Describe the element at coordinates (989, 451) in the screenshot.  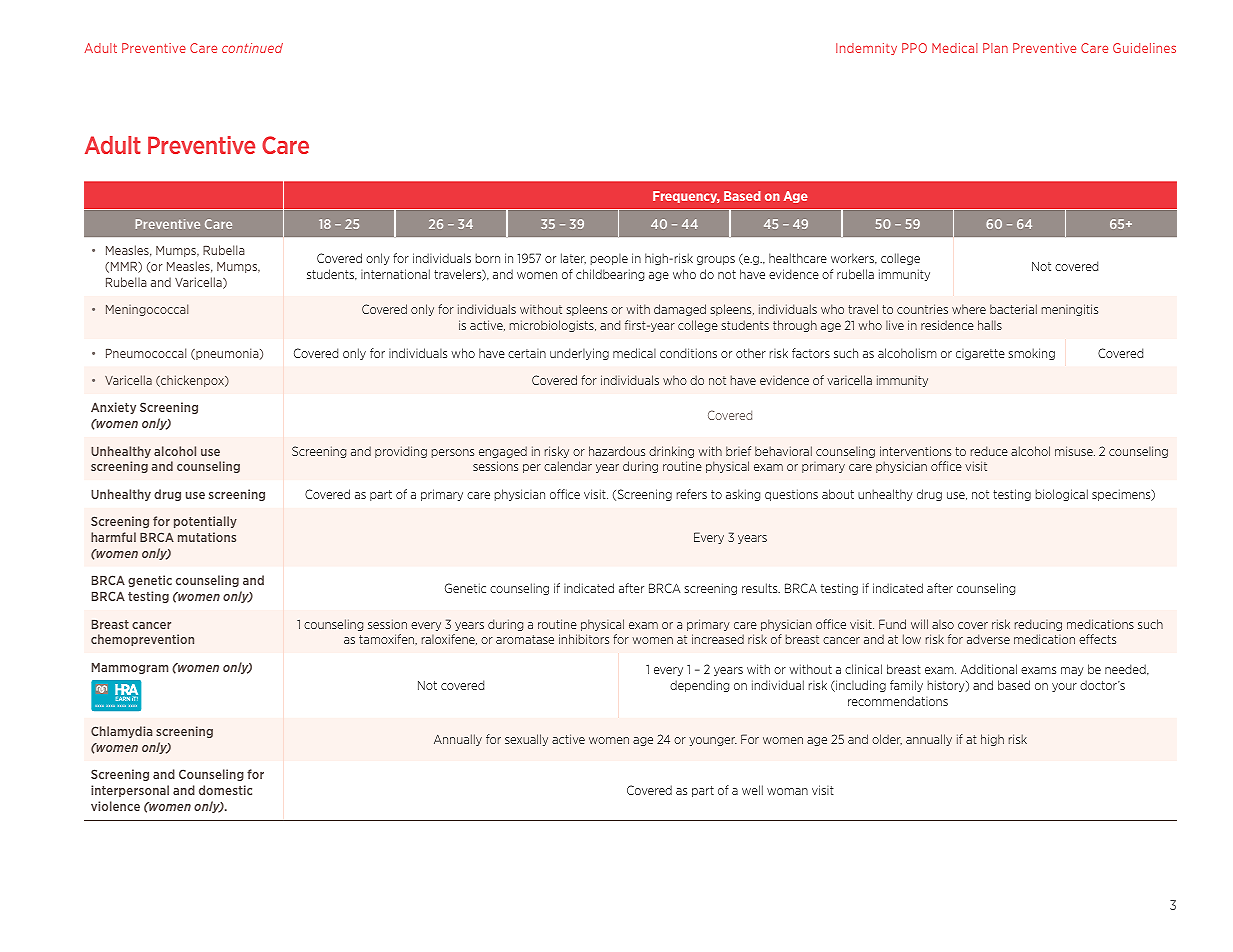
I see `reduce` at that location.
